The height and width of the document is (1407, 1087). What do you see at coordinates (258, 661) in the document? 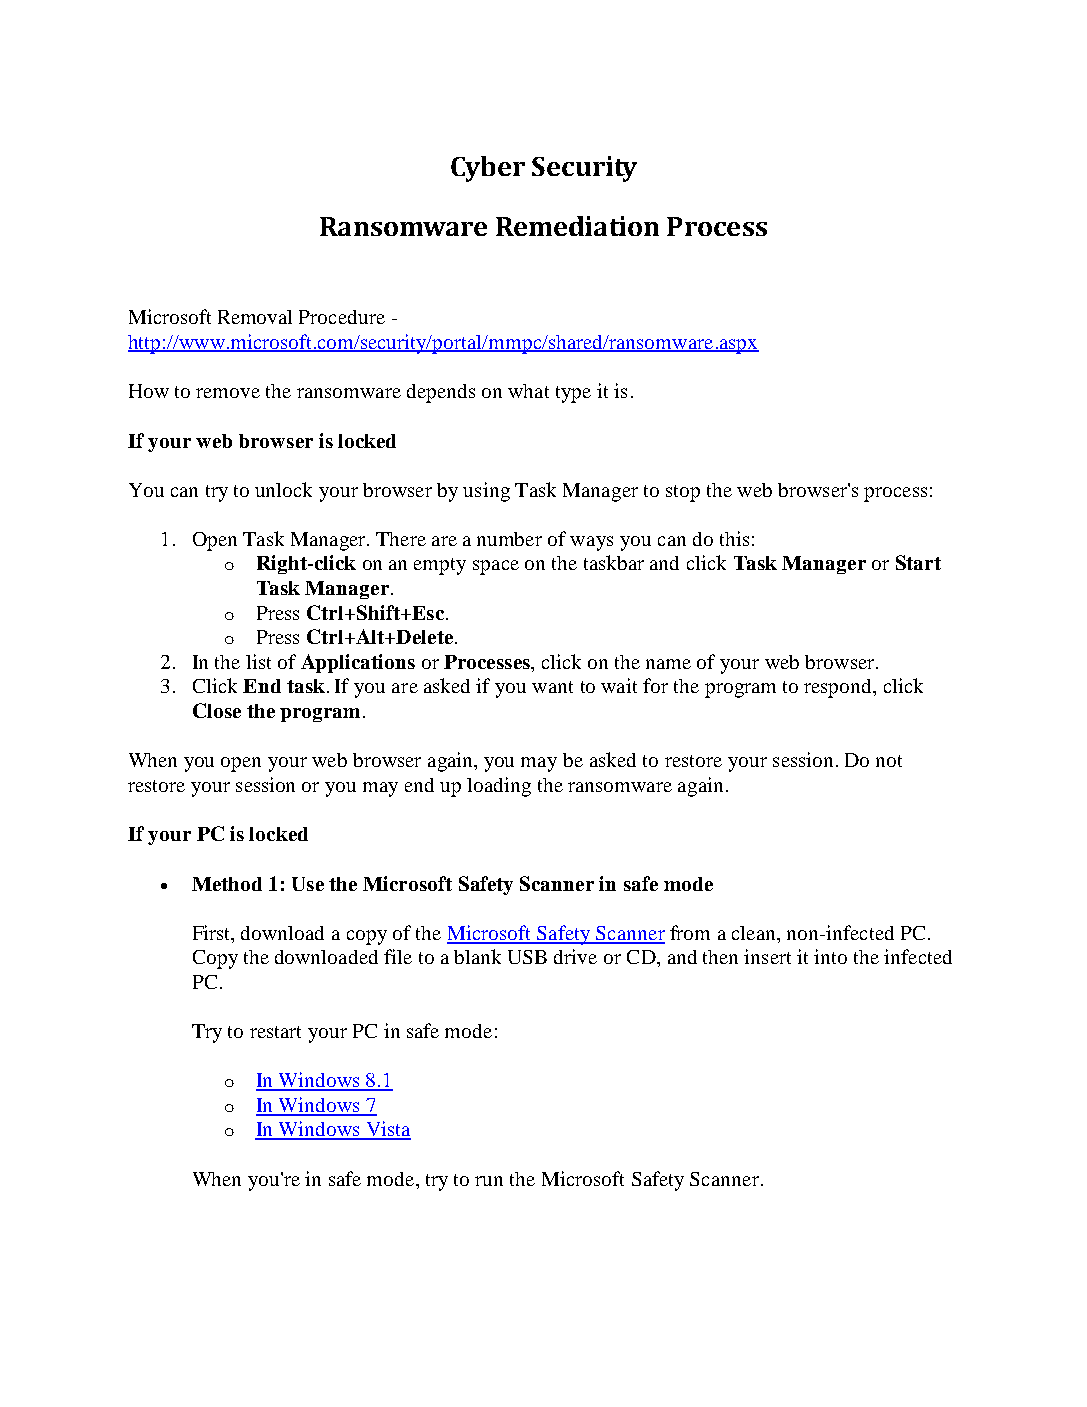
I see `list` at bounding box center [258, 661].
